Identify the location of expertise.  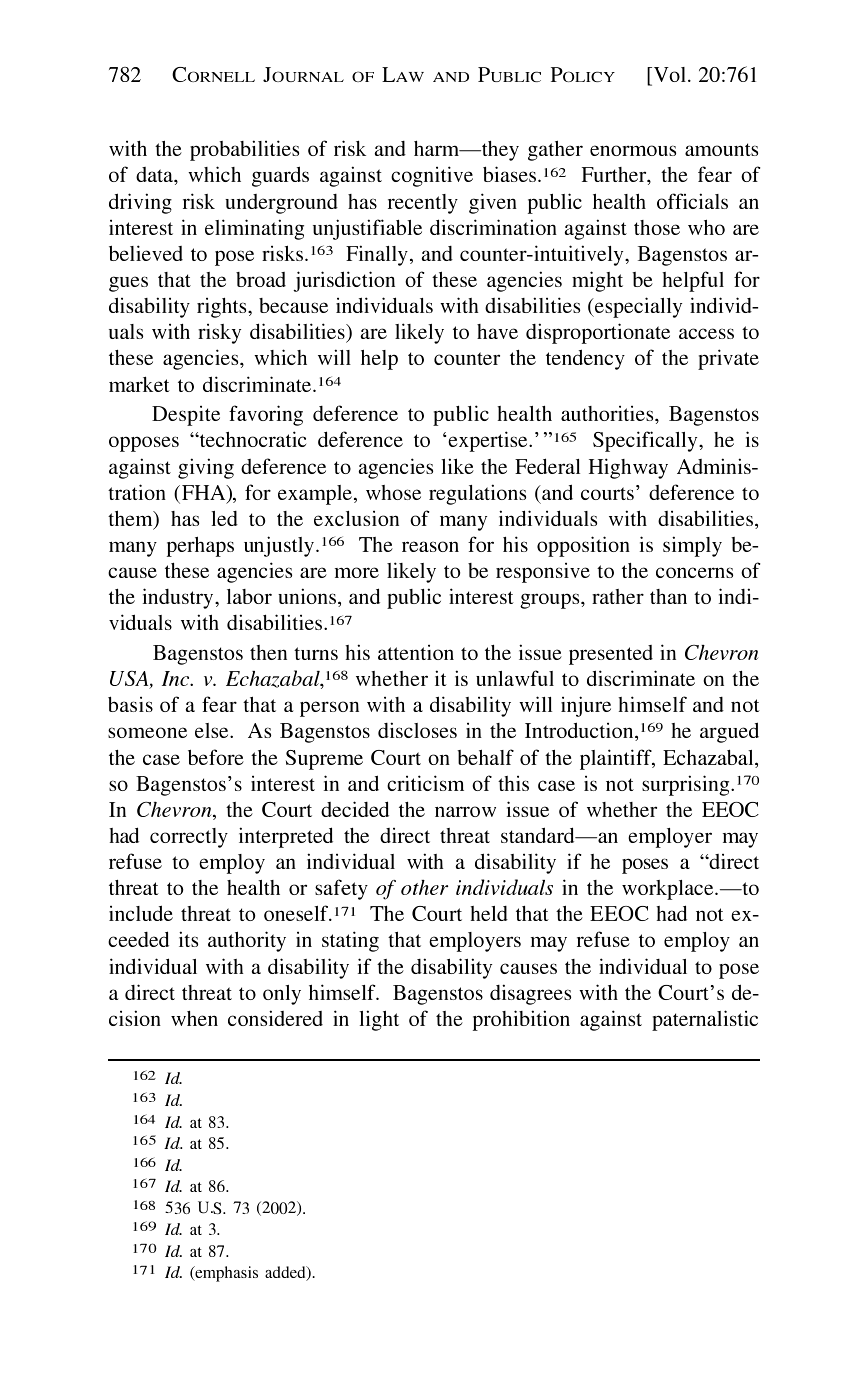
(489, 441).
